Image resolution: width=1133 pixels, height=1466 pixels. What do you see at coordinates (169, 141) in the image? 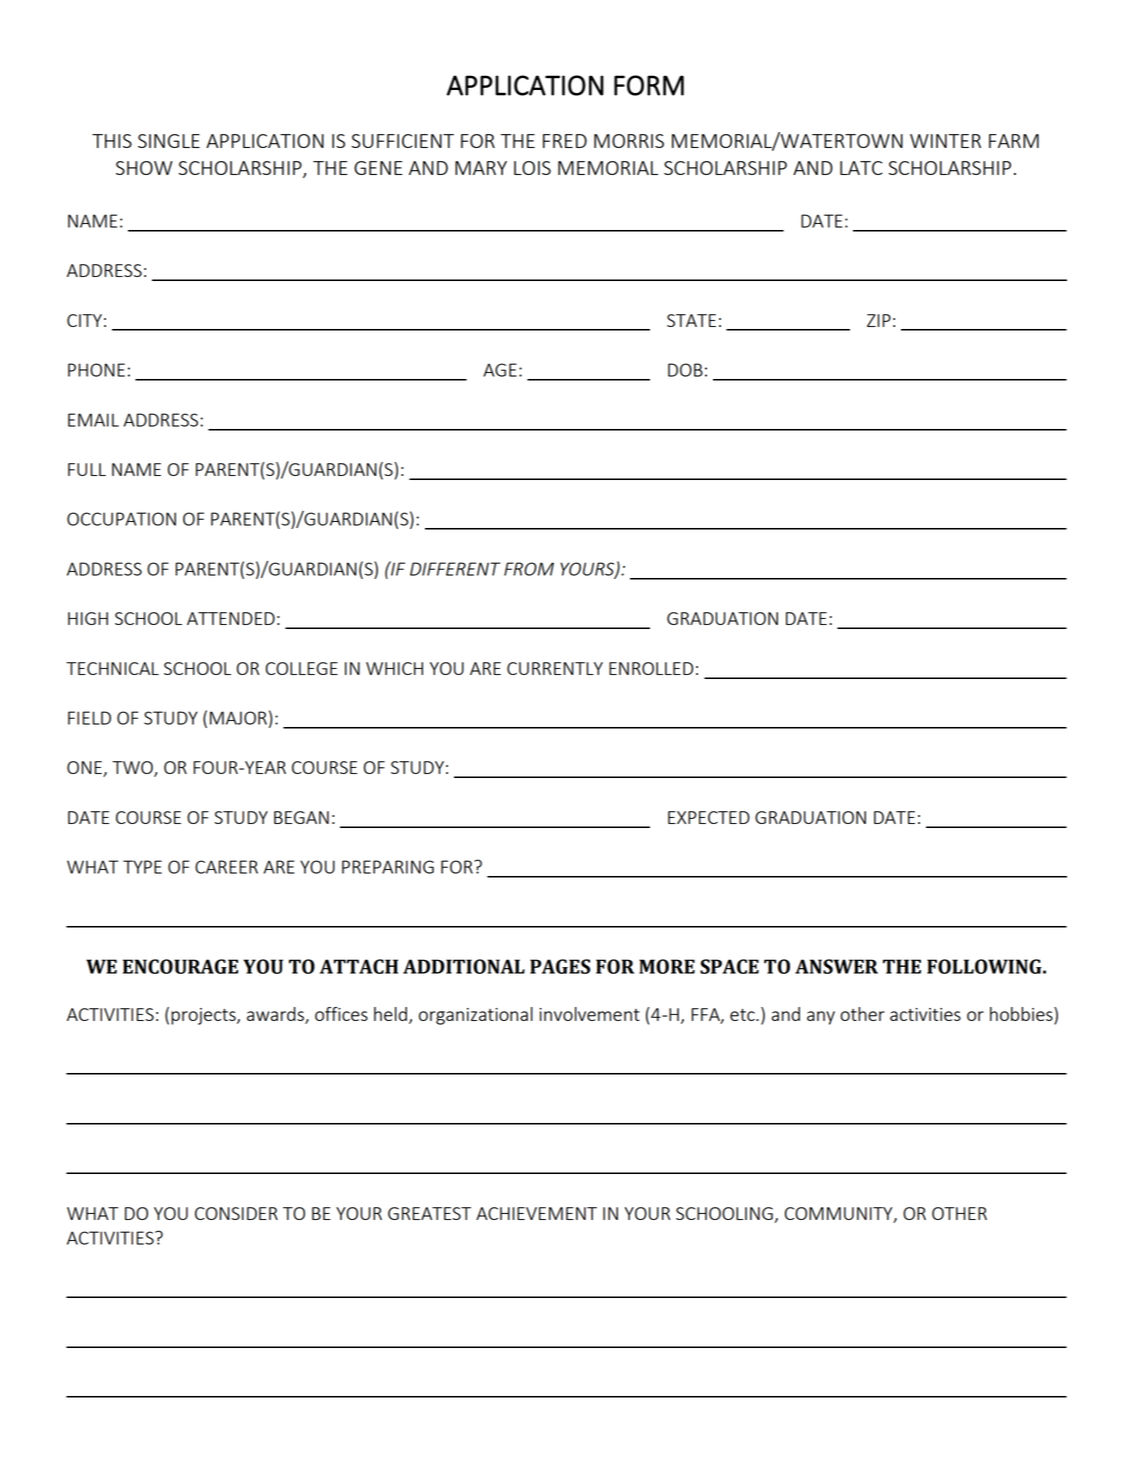
I see `SINGLE` at bounding box center [169, 141].
